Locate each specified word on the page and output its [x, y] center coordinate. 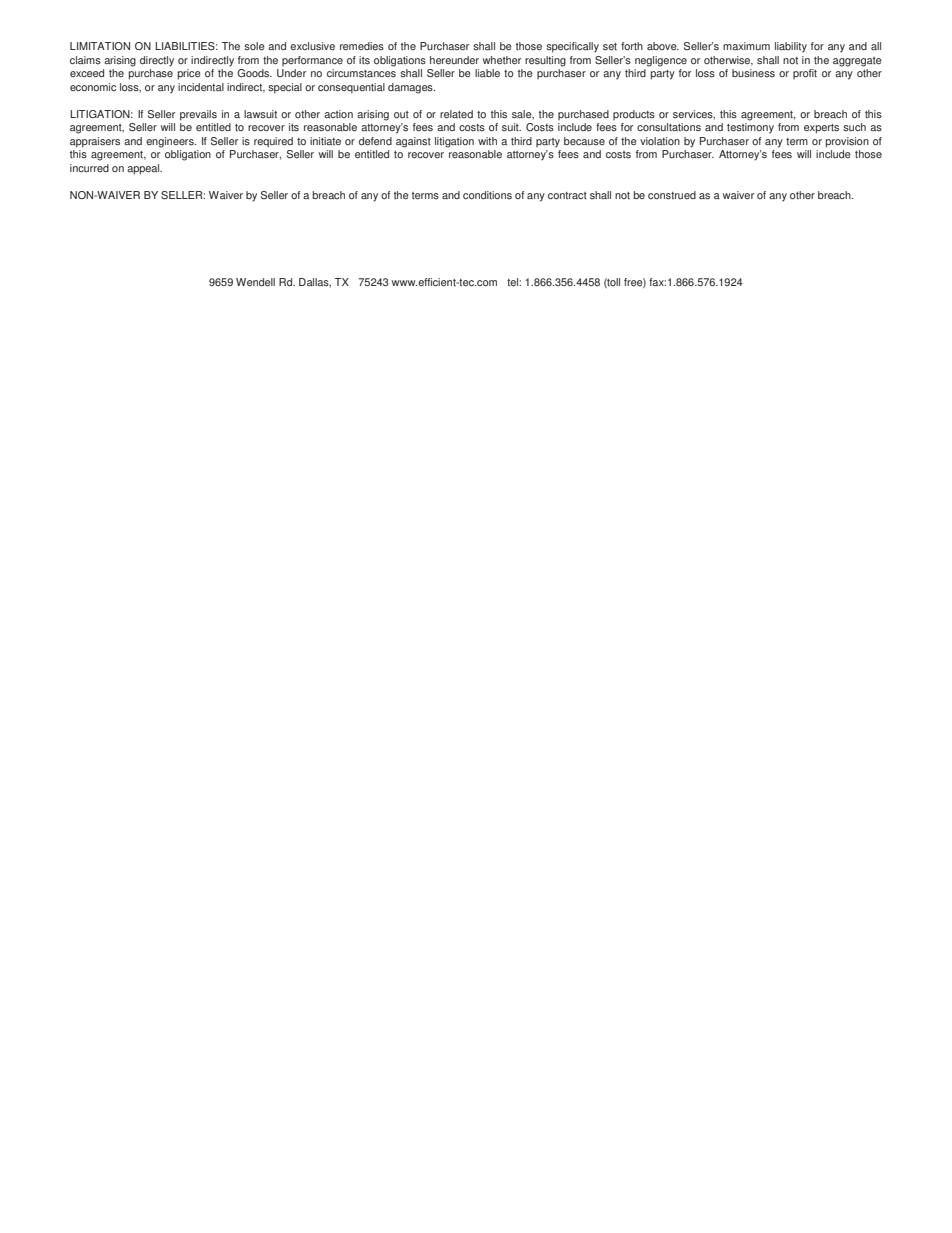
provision [847, 142]
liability [791, 47]
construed [672, 195]
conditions [487, 195]
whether [502, 60]
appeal [144, 169]
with [487, 141]
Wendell [255, 282]
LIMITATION [100, 46]
